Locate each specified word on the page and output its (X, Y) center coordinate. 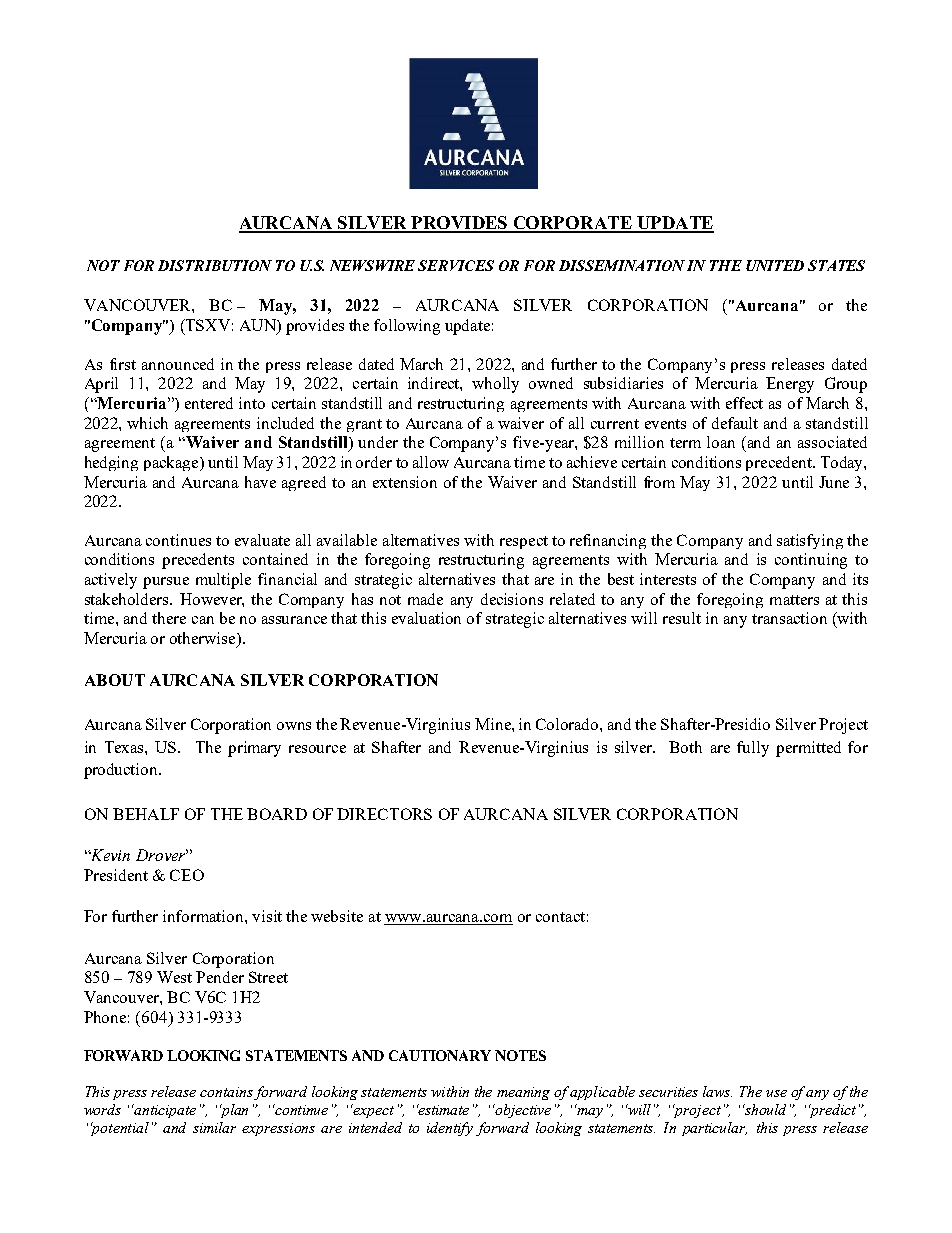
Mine (494, 724)
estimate (443, 1109)
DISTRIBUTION (215, 265)
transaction (789, 618)
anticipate (164, 1111)
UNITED (775, 265)
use (776, 1093)
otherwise (204, 639)
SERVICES (456, 265)
